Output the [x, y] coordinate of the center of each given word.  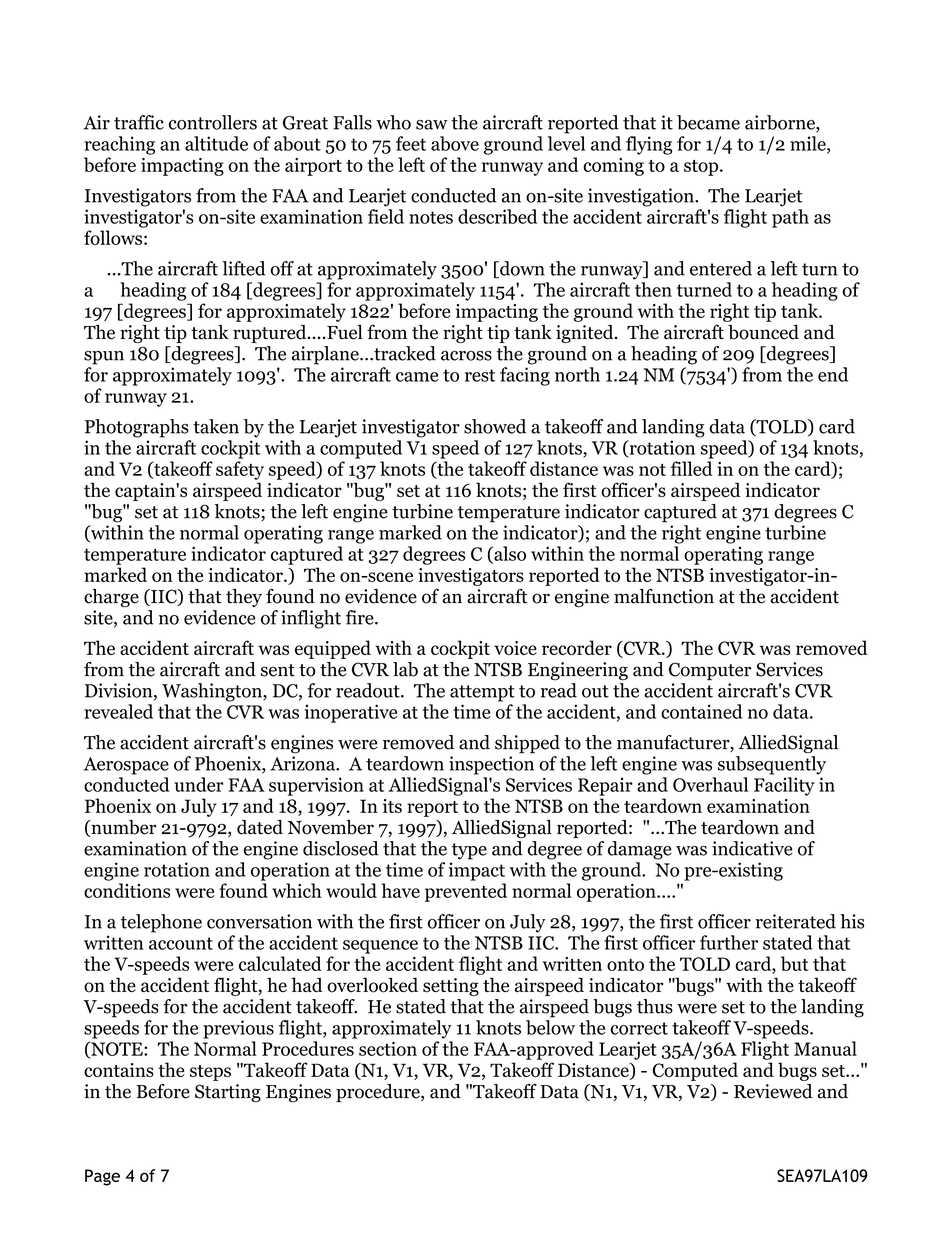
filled [691, 468]
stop [702, 168]
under [199, 784]
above [455, 143]
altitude [216, 143]
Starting [228, 1093]
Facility [784, 786]
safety [240, 470]
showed [495, 426]
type [469, 851]
